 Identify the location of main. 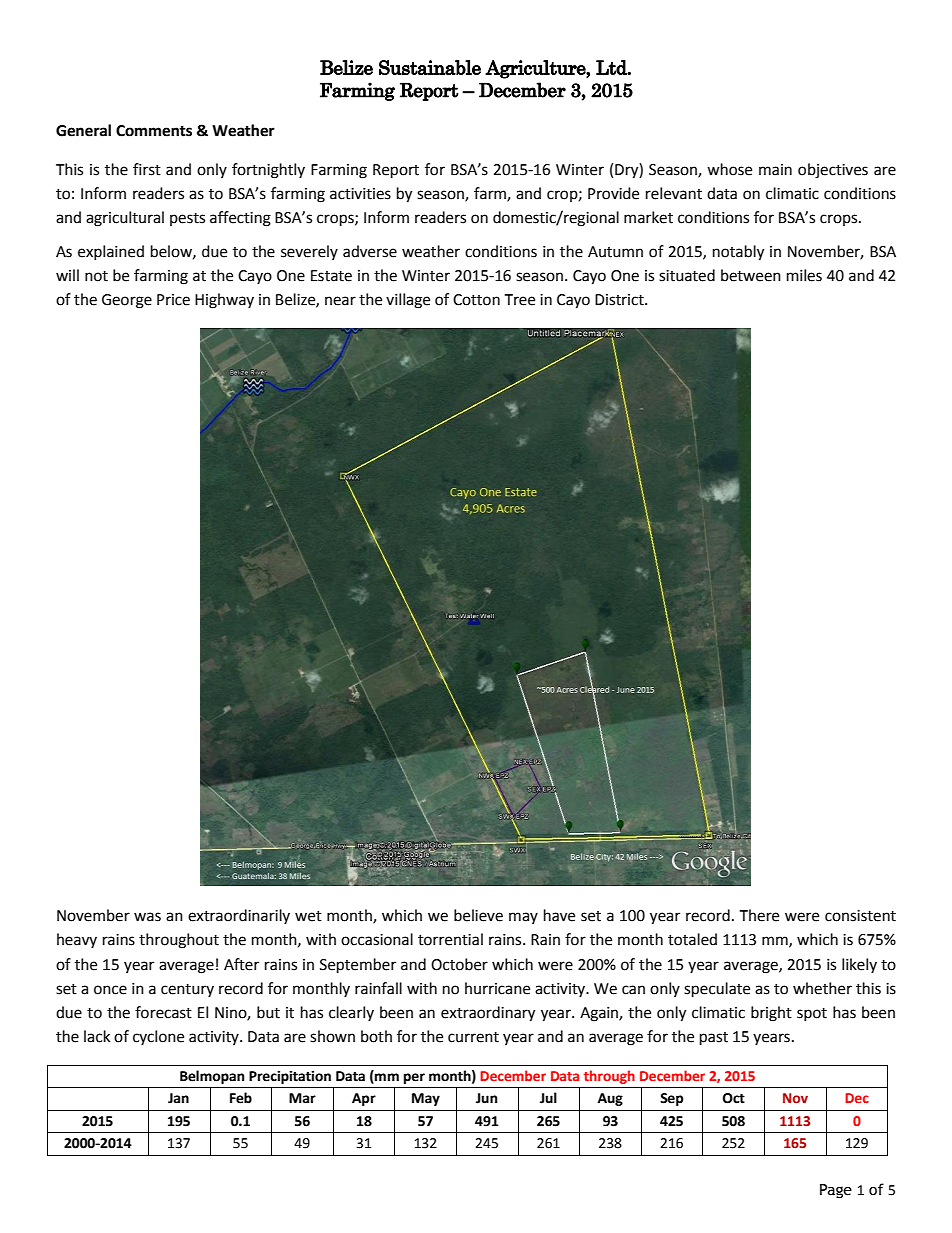
(775, 170).
